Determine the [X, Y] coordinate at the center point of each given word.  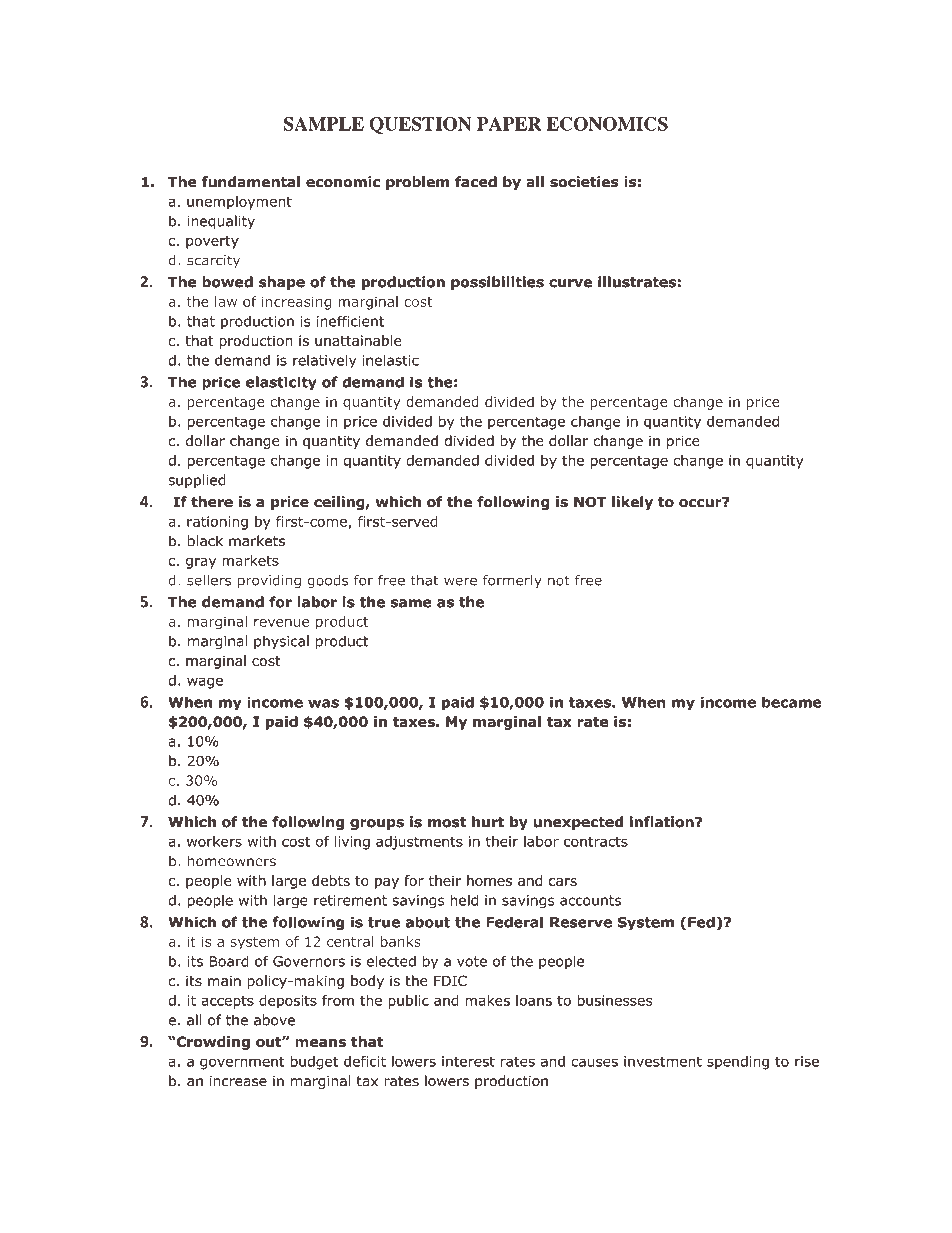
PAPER [509, 124]
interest [468, 1061]
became [792, 702]
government [242, 1063]
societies [584, 182]
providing [269, 581]
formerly [512, 581]
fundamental [251, 182]
